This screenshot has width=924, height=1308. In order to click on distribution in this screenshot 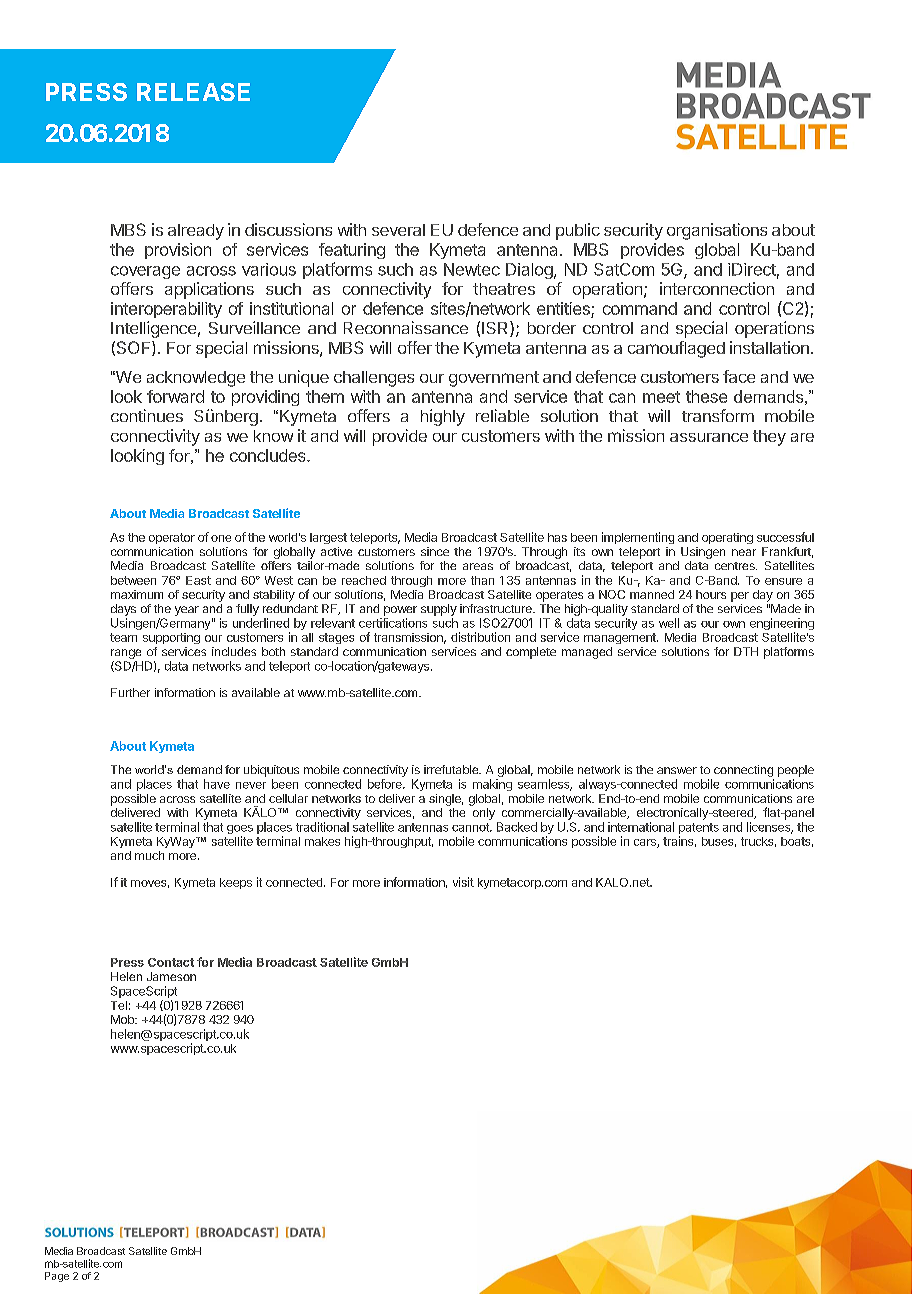, I will do `click(480, 637)`.
